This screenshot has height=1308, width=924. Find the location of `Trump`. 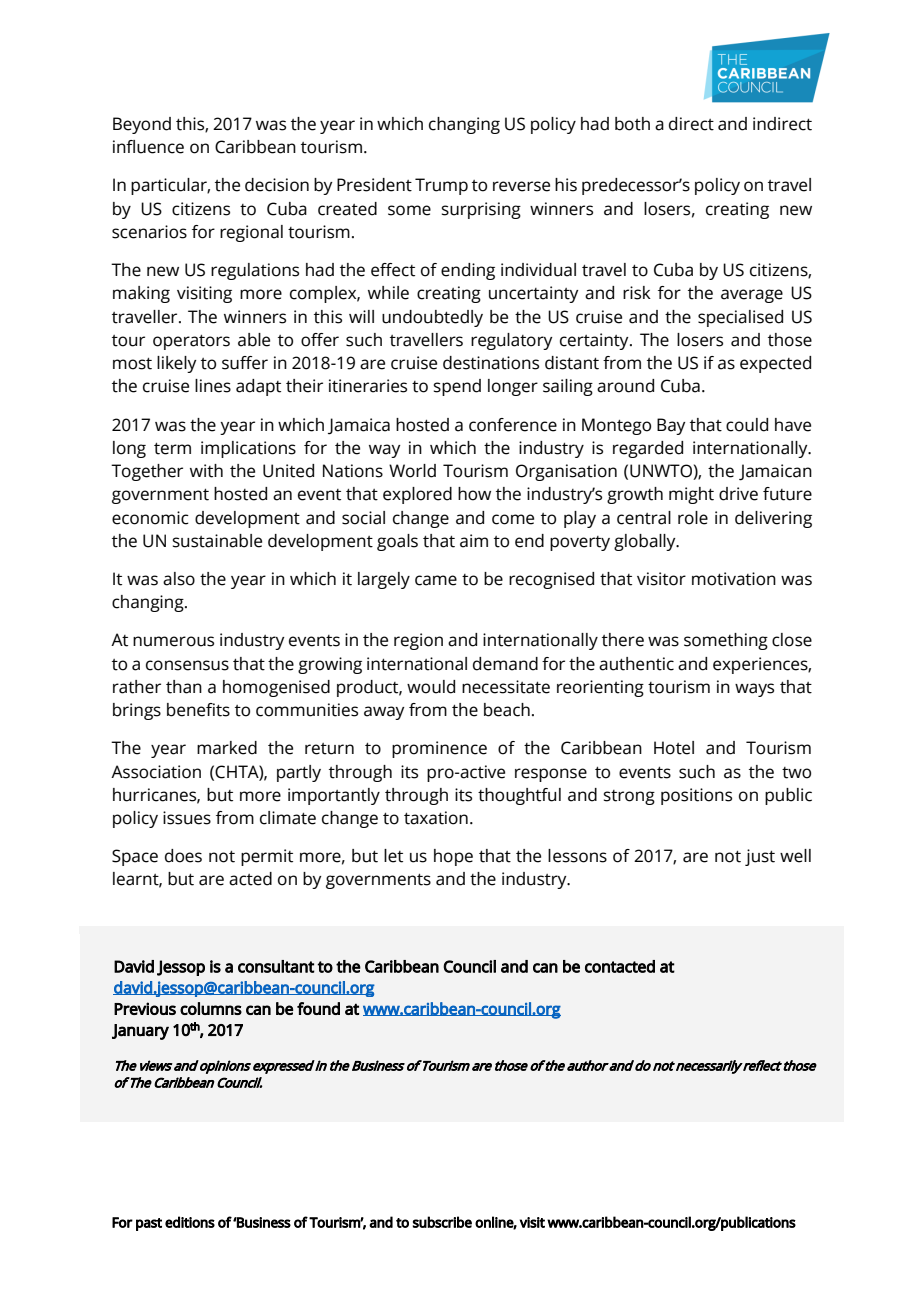

Trump is located at coordinates (441, 186).
